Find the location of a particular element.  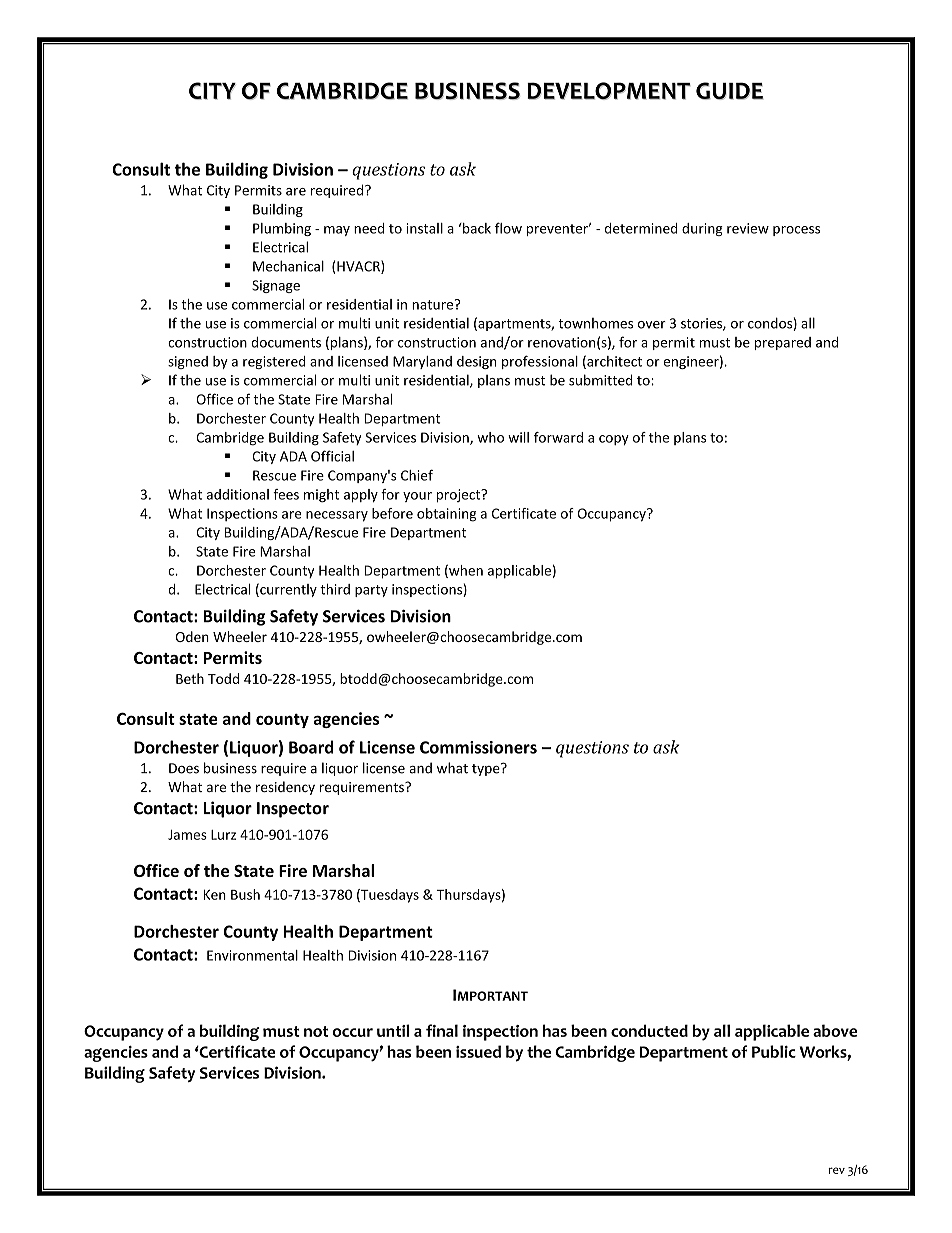

Mechanical is located at coordinates (288, 266).
